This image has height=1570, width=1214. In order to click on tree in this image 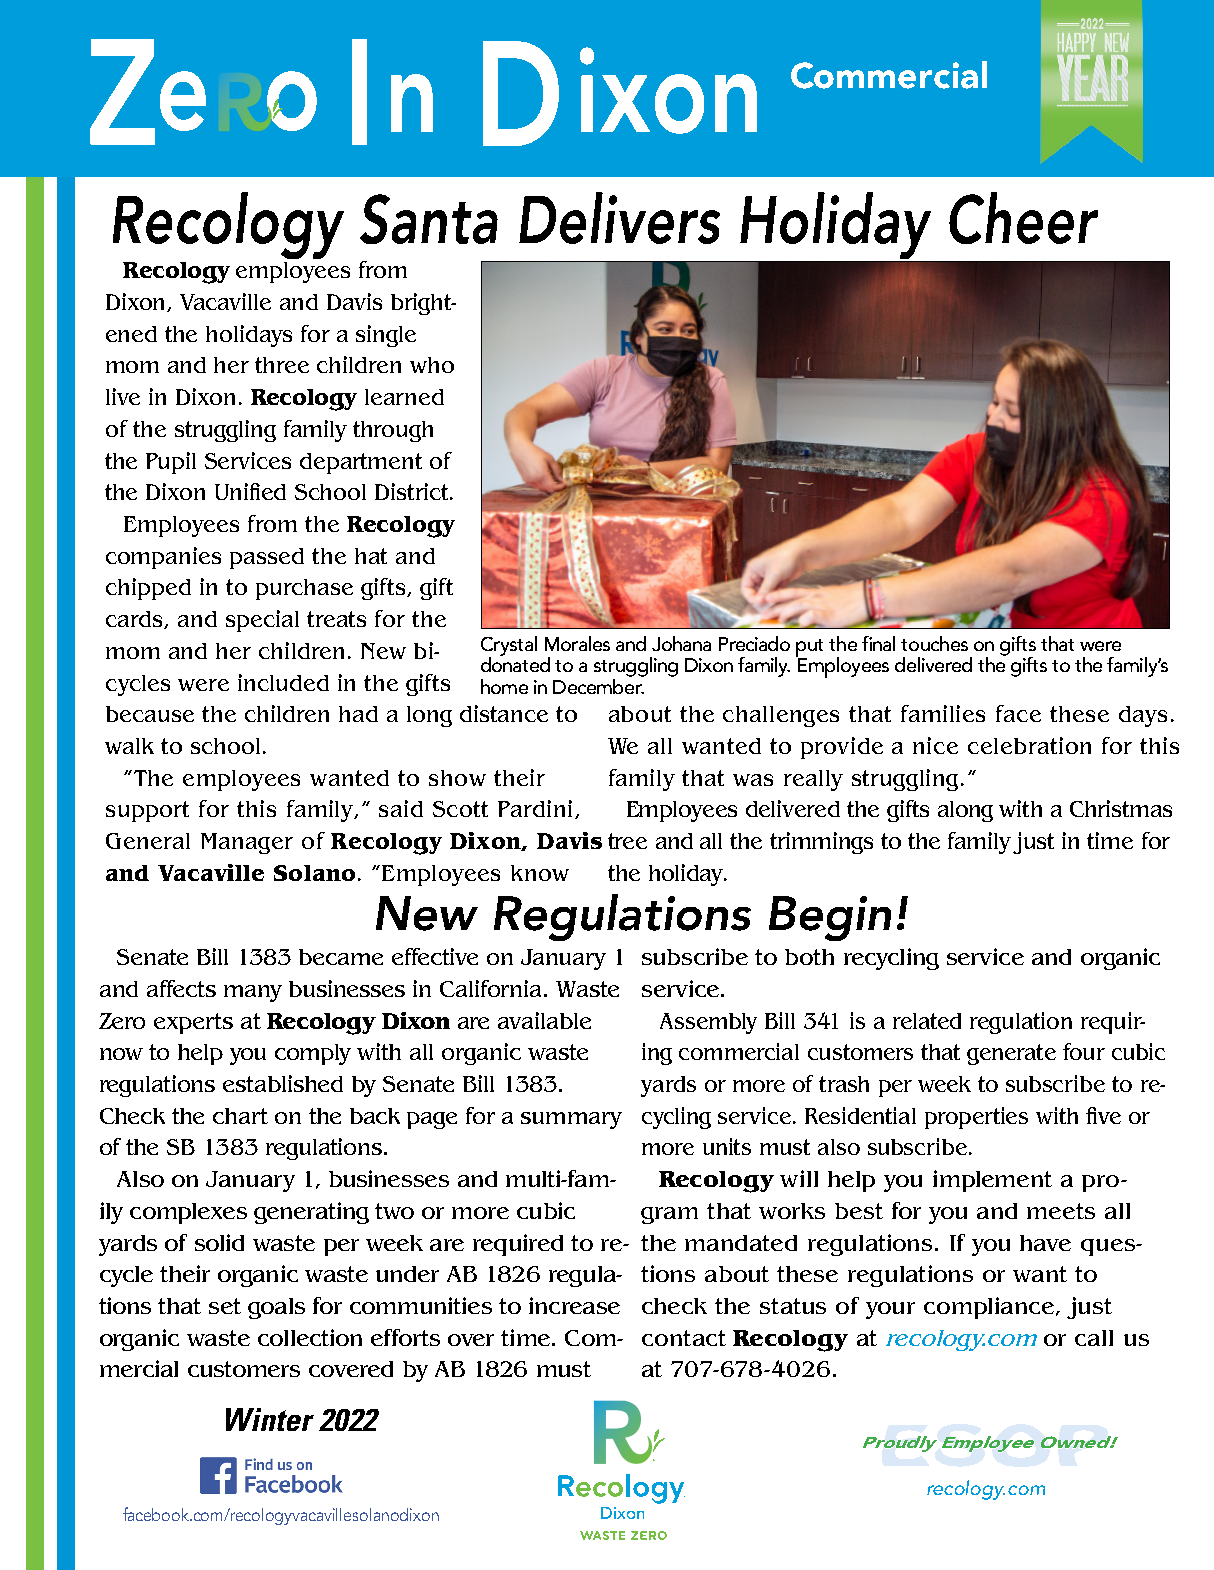, I will do `click(627, 841)`.
